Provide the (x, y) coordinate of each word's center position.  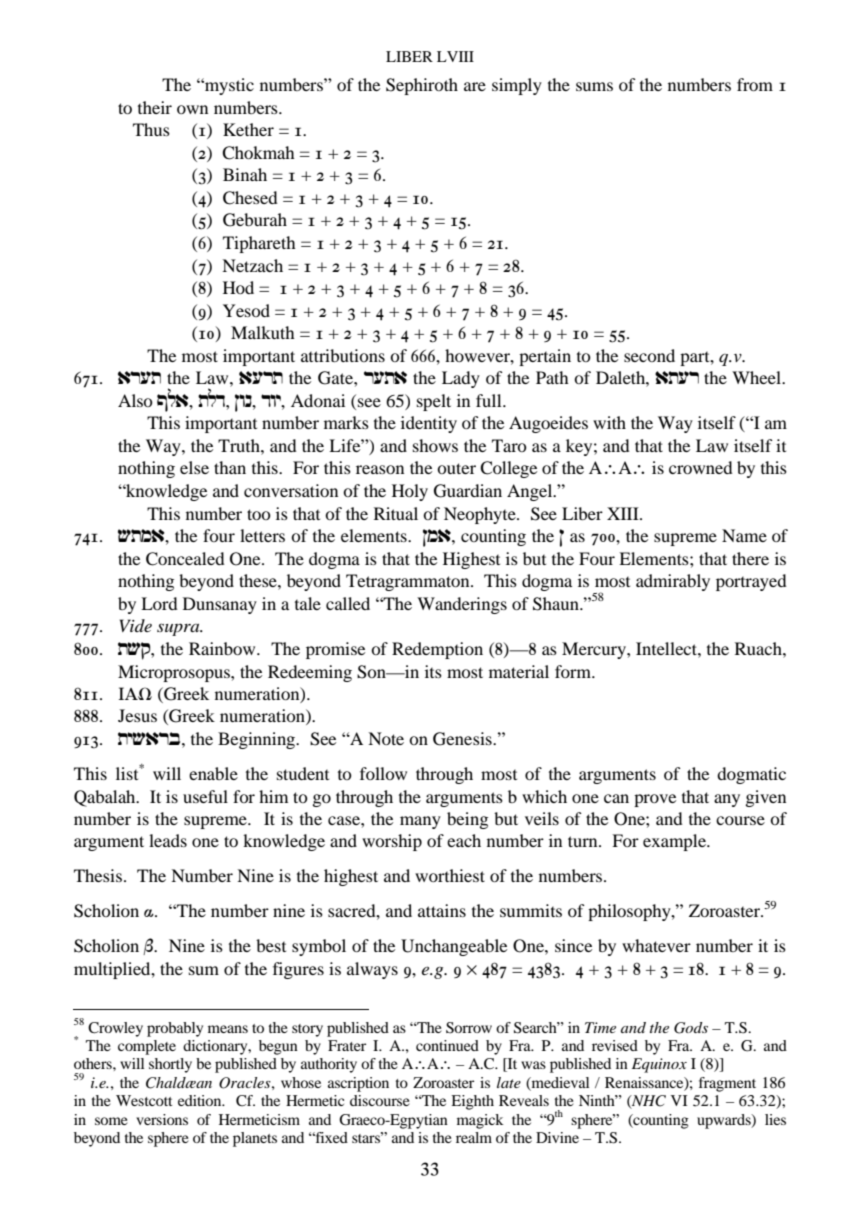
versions (162, 1119)
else (194, 467)
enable (213, 773)
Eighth (472, 1102)
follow (383, 773)
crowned (701, 467)
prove (655, 800)
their (155, 107)
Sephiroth (422, 86)
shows (435, 445)
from (755, 84)
